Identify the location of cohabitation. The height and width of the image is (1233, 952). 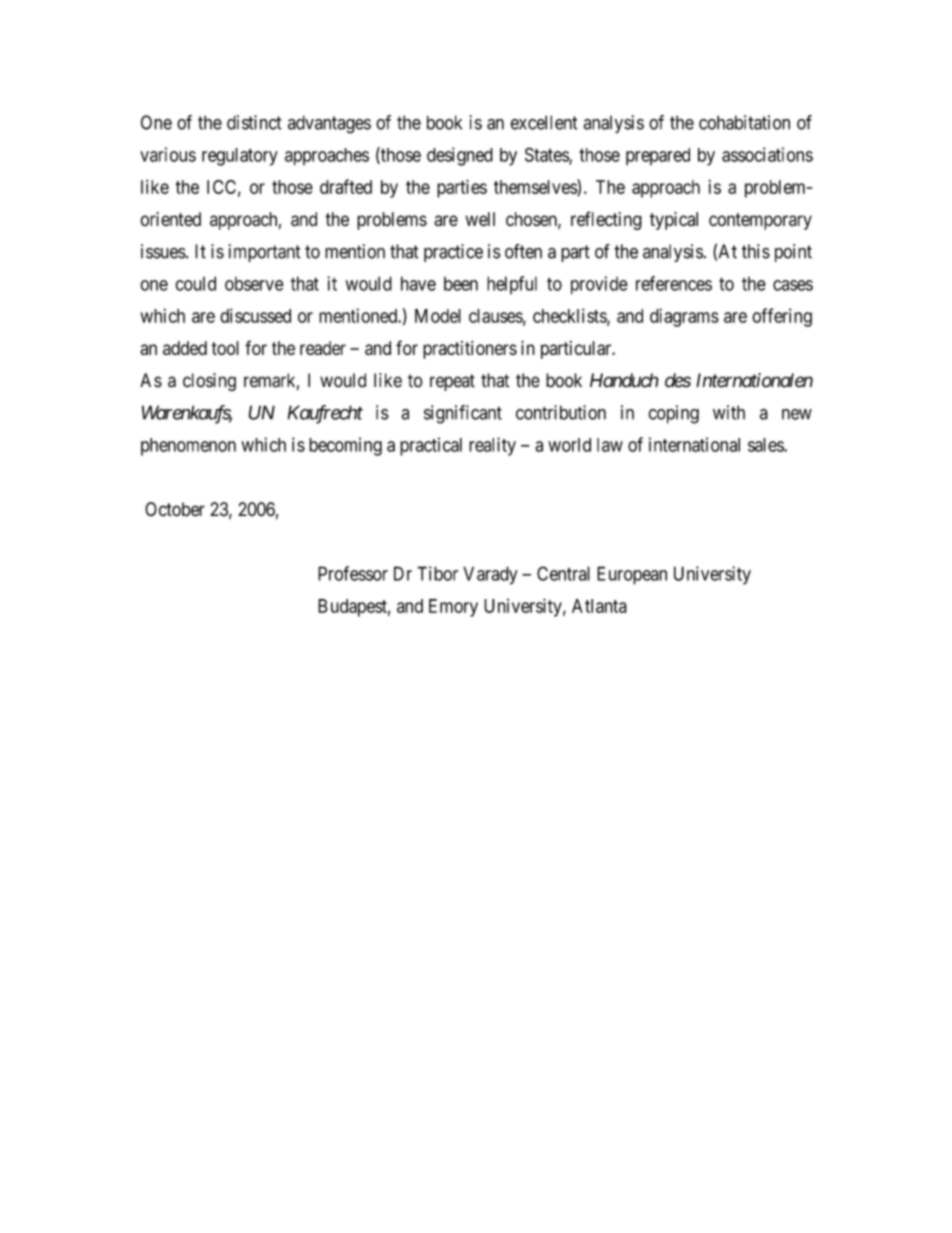
(744, 122).
